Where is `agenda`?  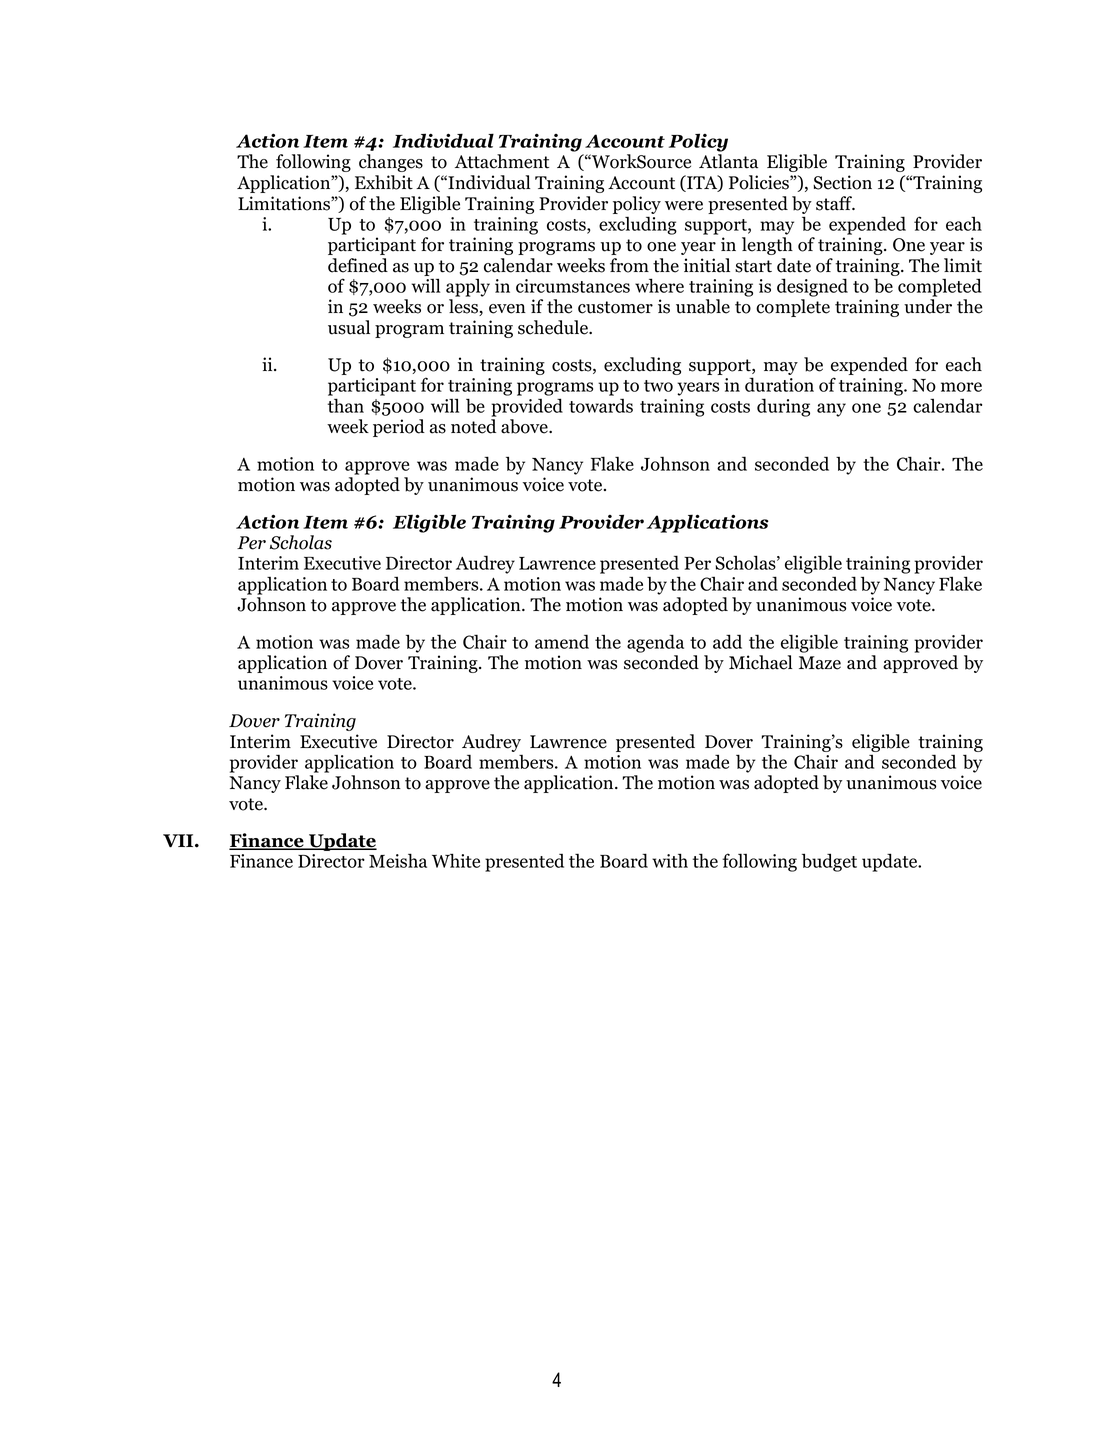
agenda is located at coordinates (655, 643).
